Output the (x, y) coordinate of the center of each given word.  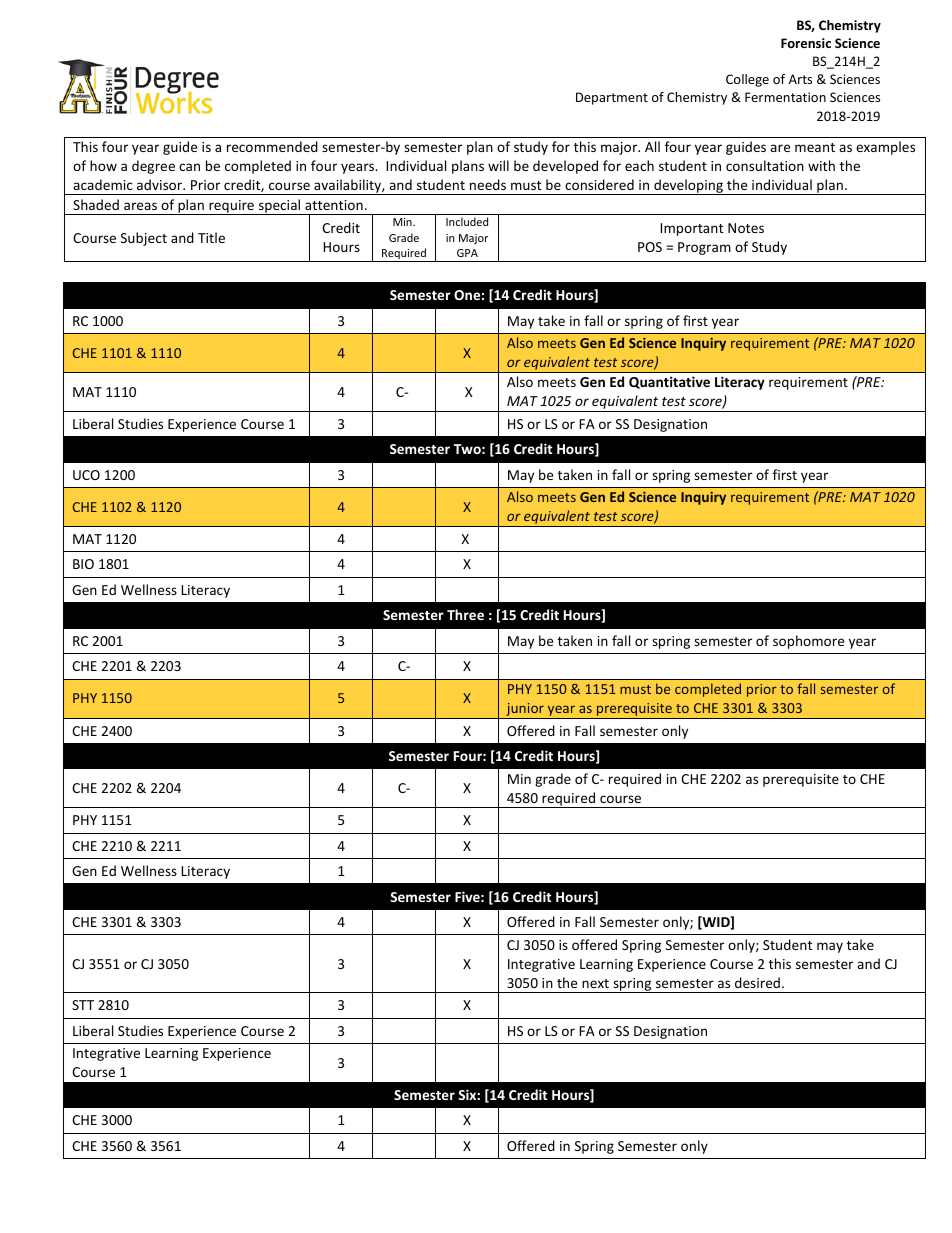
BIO (83, 564)
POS (650, 247)
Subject (144, 239)
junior (525, 711)
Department (612, 98)
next (595, 983)
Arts (800, 79)
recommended (272, 146)
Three (465, 614)
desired (757, 982)
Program (704, 248)
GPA (467, 253)
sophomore (808, 642)
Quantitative (669, 382)
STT (83, 1005)
